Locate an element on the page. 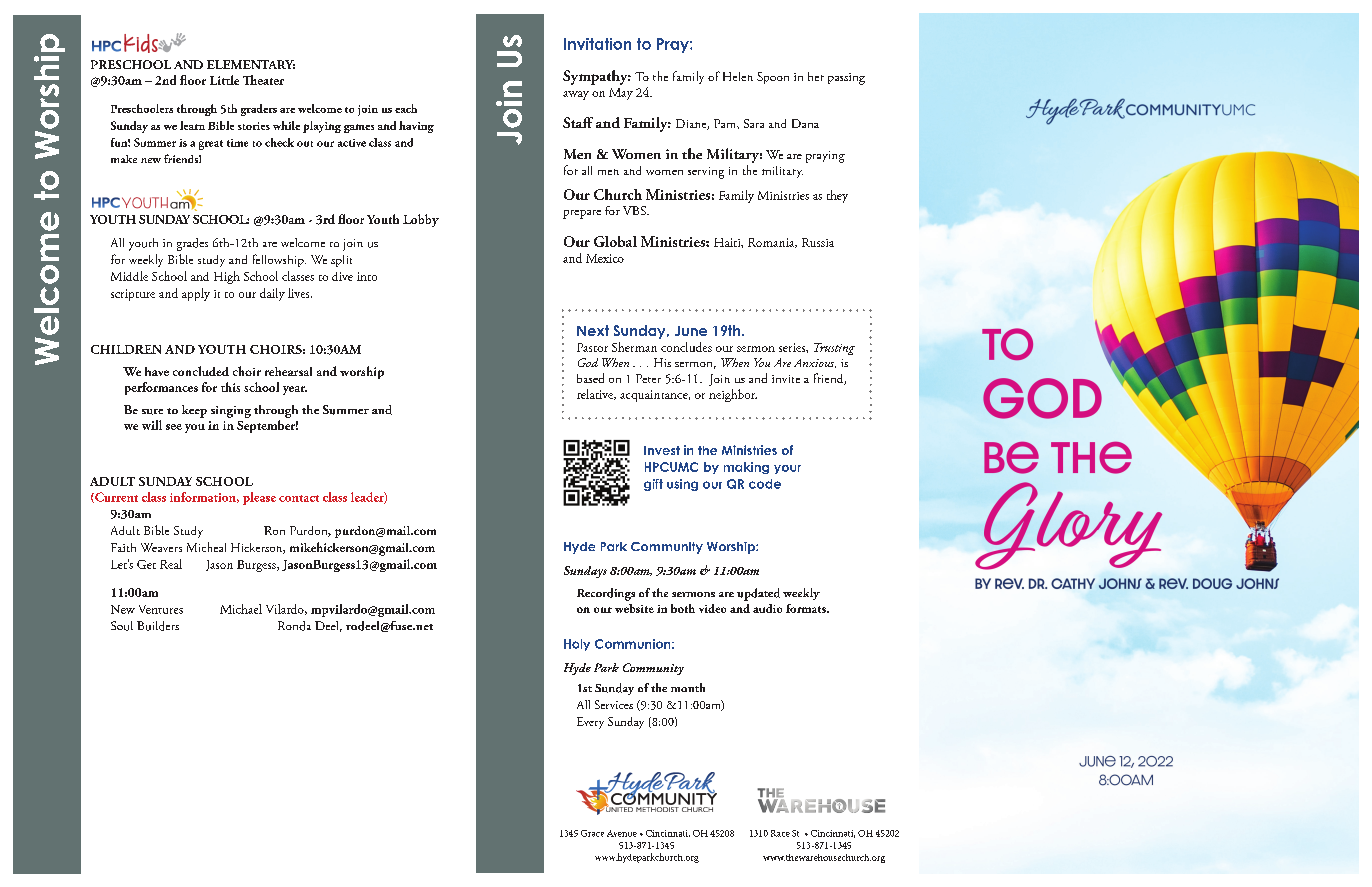  Avenue is located at coordinates (622, 833).
